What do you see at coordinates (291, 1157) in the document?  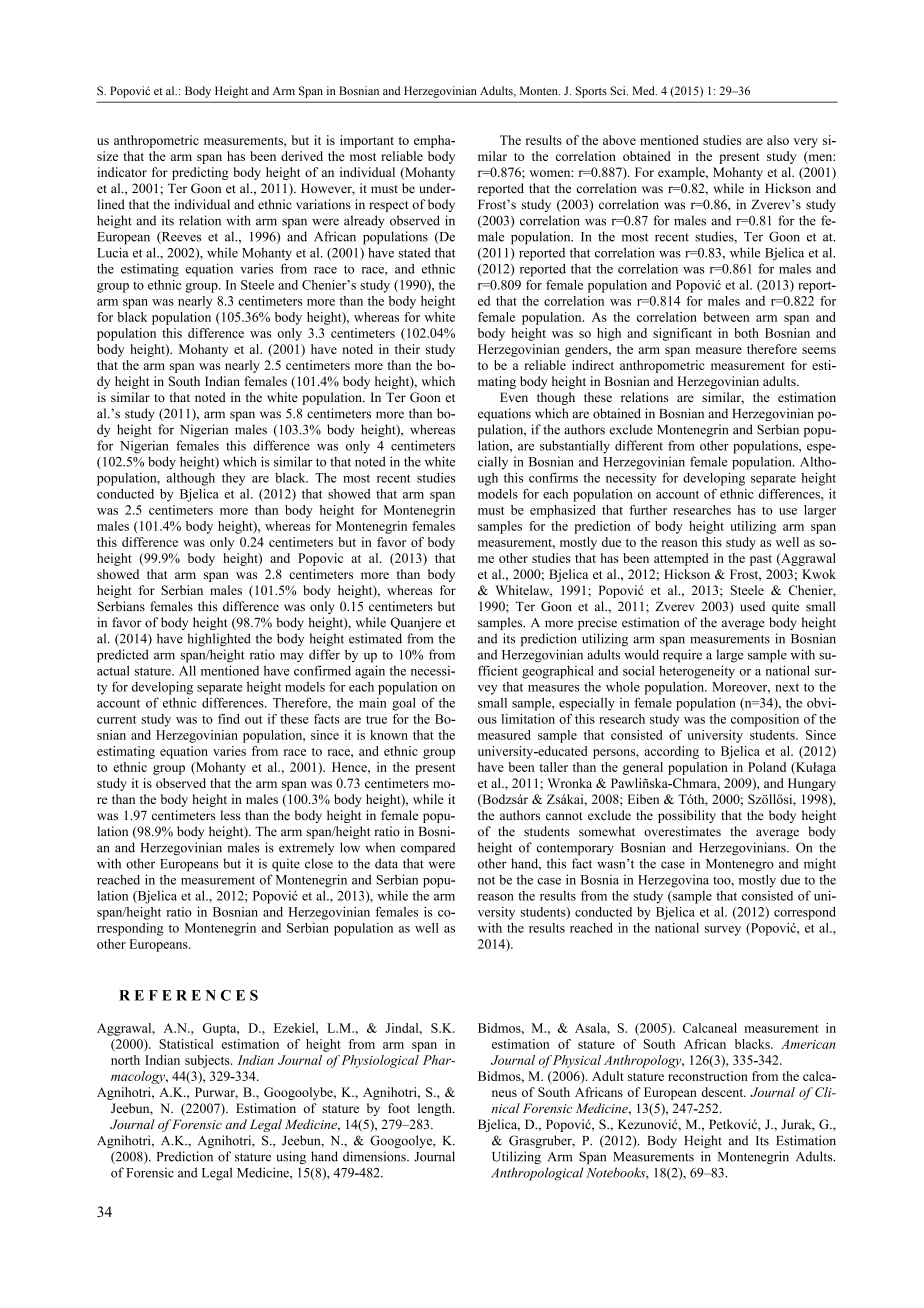 I see `using` at bounding box center [291, 1157].
